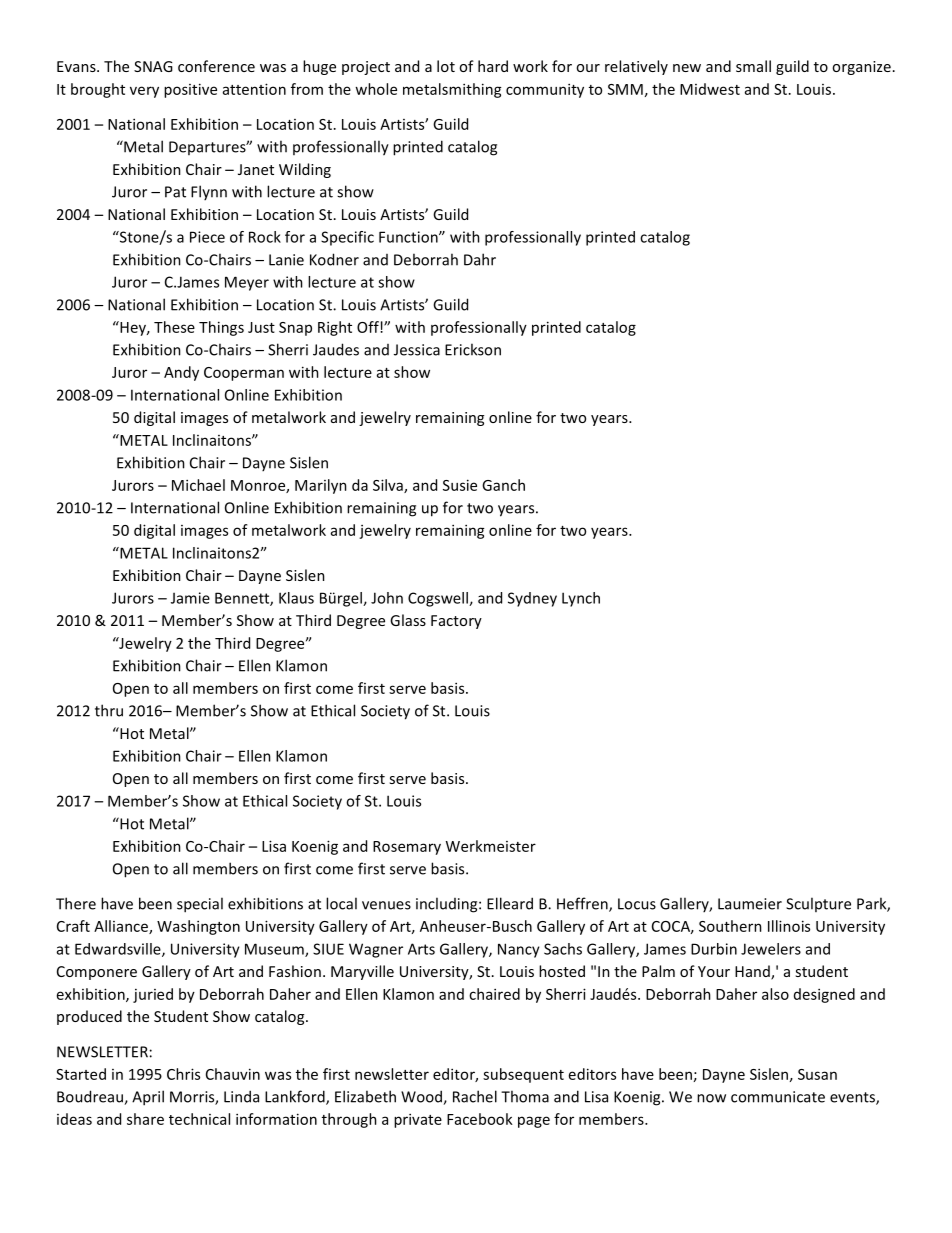  Describe the element at coordinates (818, 904) in the screenshot. I see `Sculpture` at that location.
